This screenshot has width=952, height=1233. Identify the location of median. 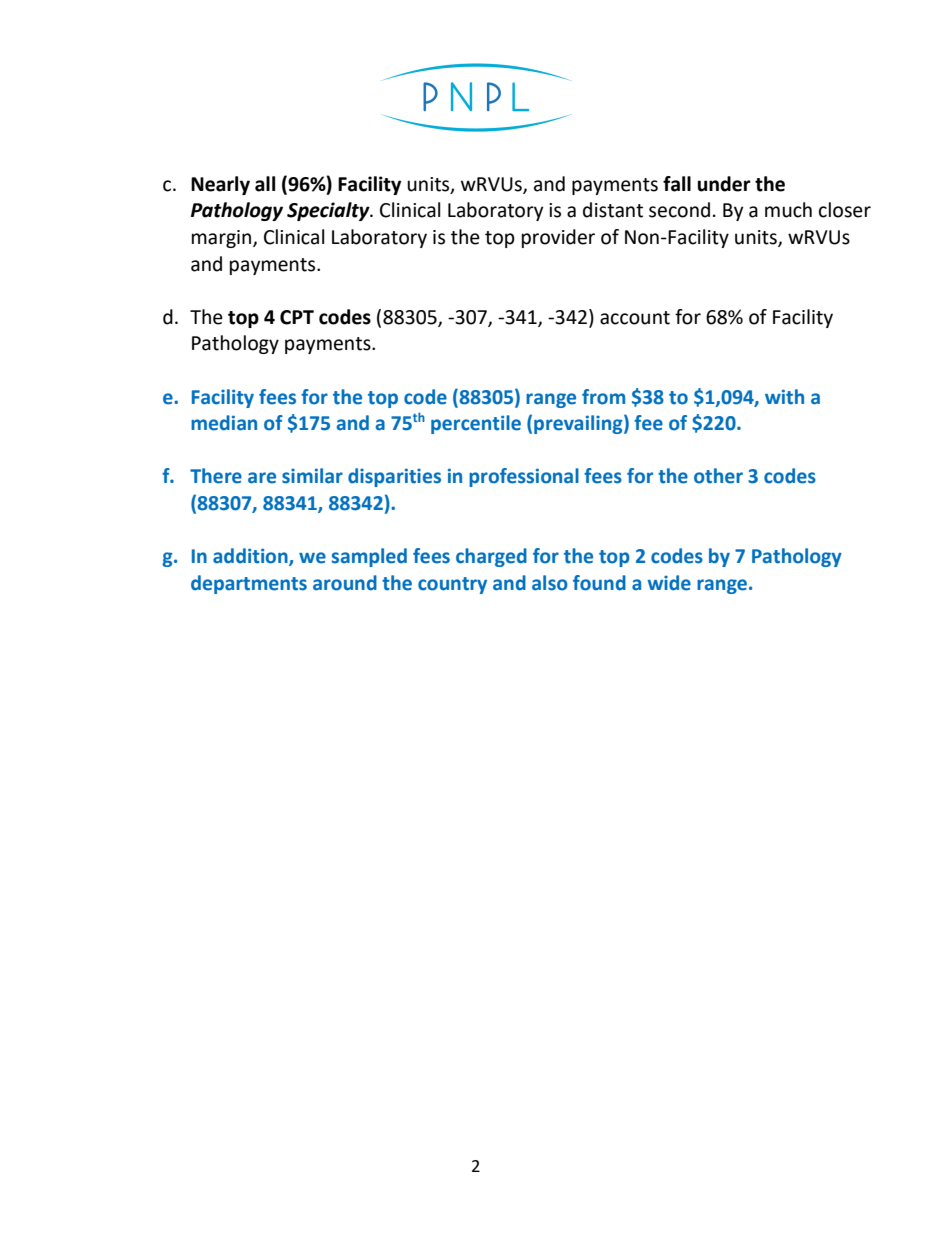
(224, 423).
